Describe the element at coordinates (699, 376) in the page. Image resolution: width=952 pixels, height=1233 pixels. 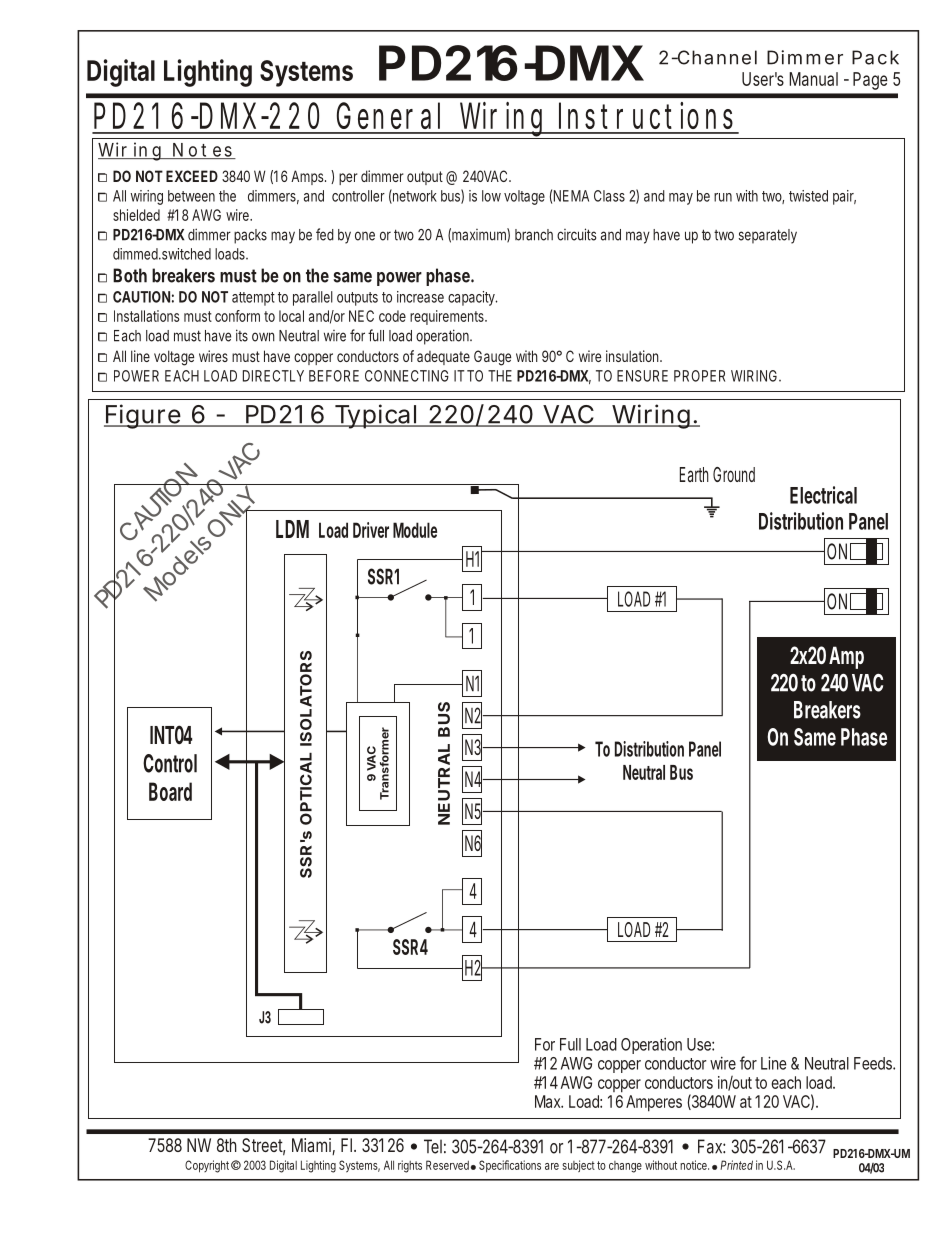
I see `PROPER` at that location.
